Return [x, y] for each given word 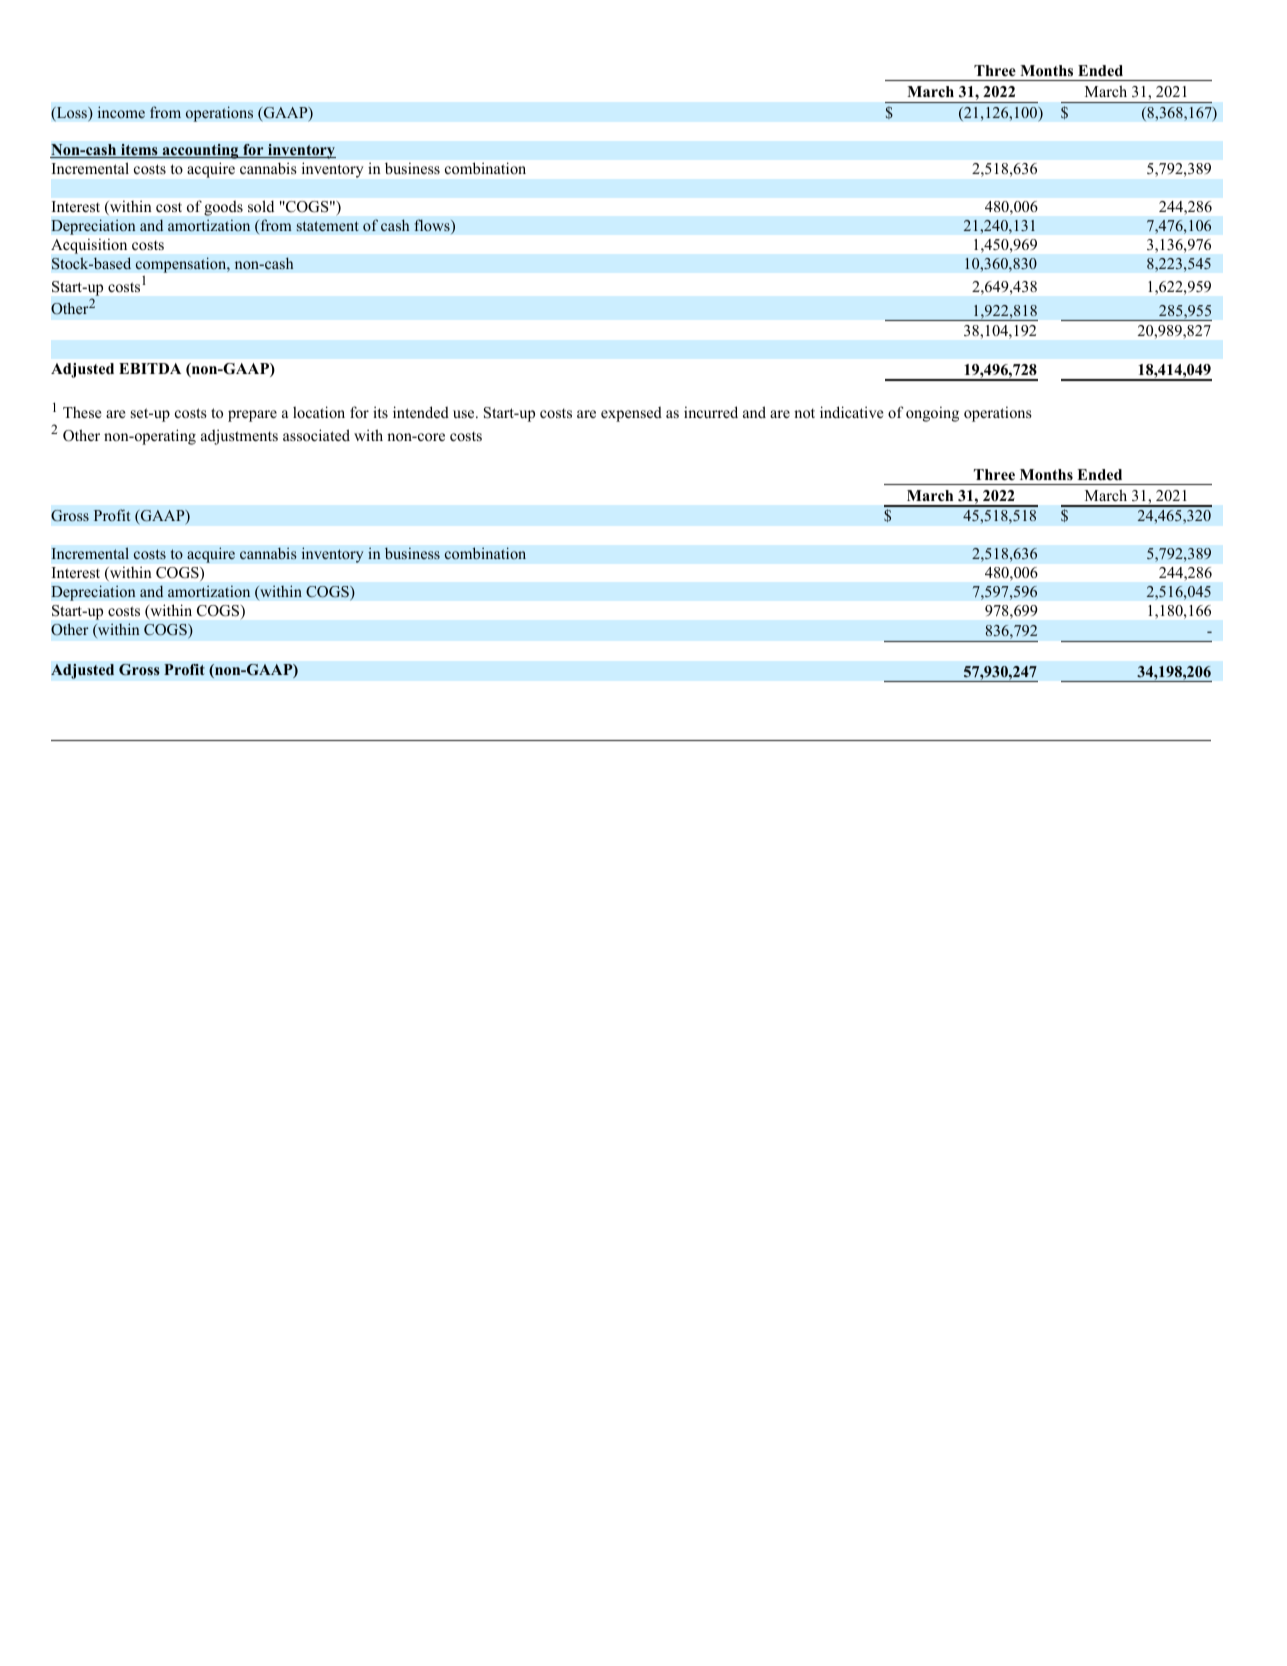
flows [433, 226]
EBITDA [150, 368]
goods [223, 208]
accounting [200, 151]
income [121, 112]
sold [261, 206]
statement [328, 226]
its [380, 412]
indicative [851, 412]
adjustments [239, 437]
